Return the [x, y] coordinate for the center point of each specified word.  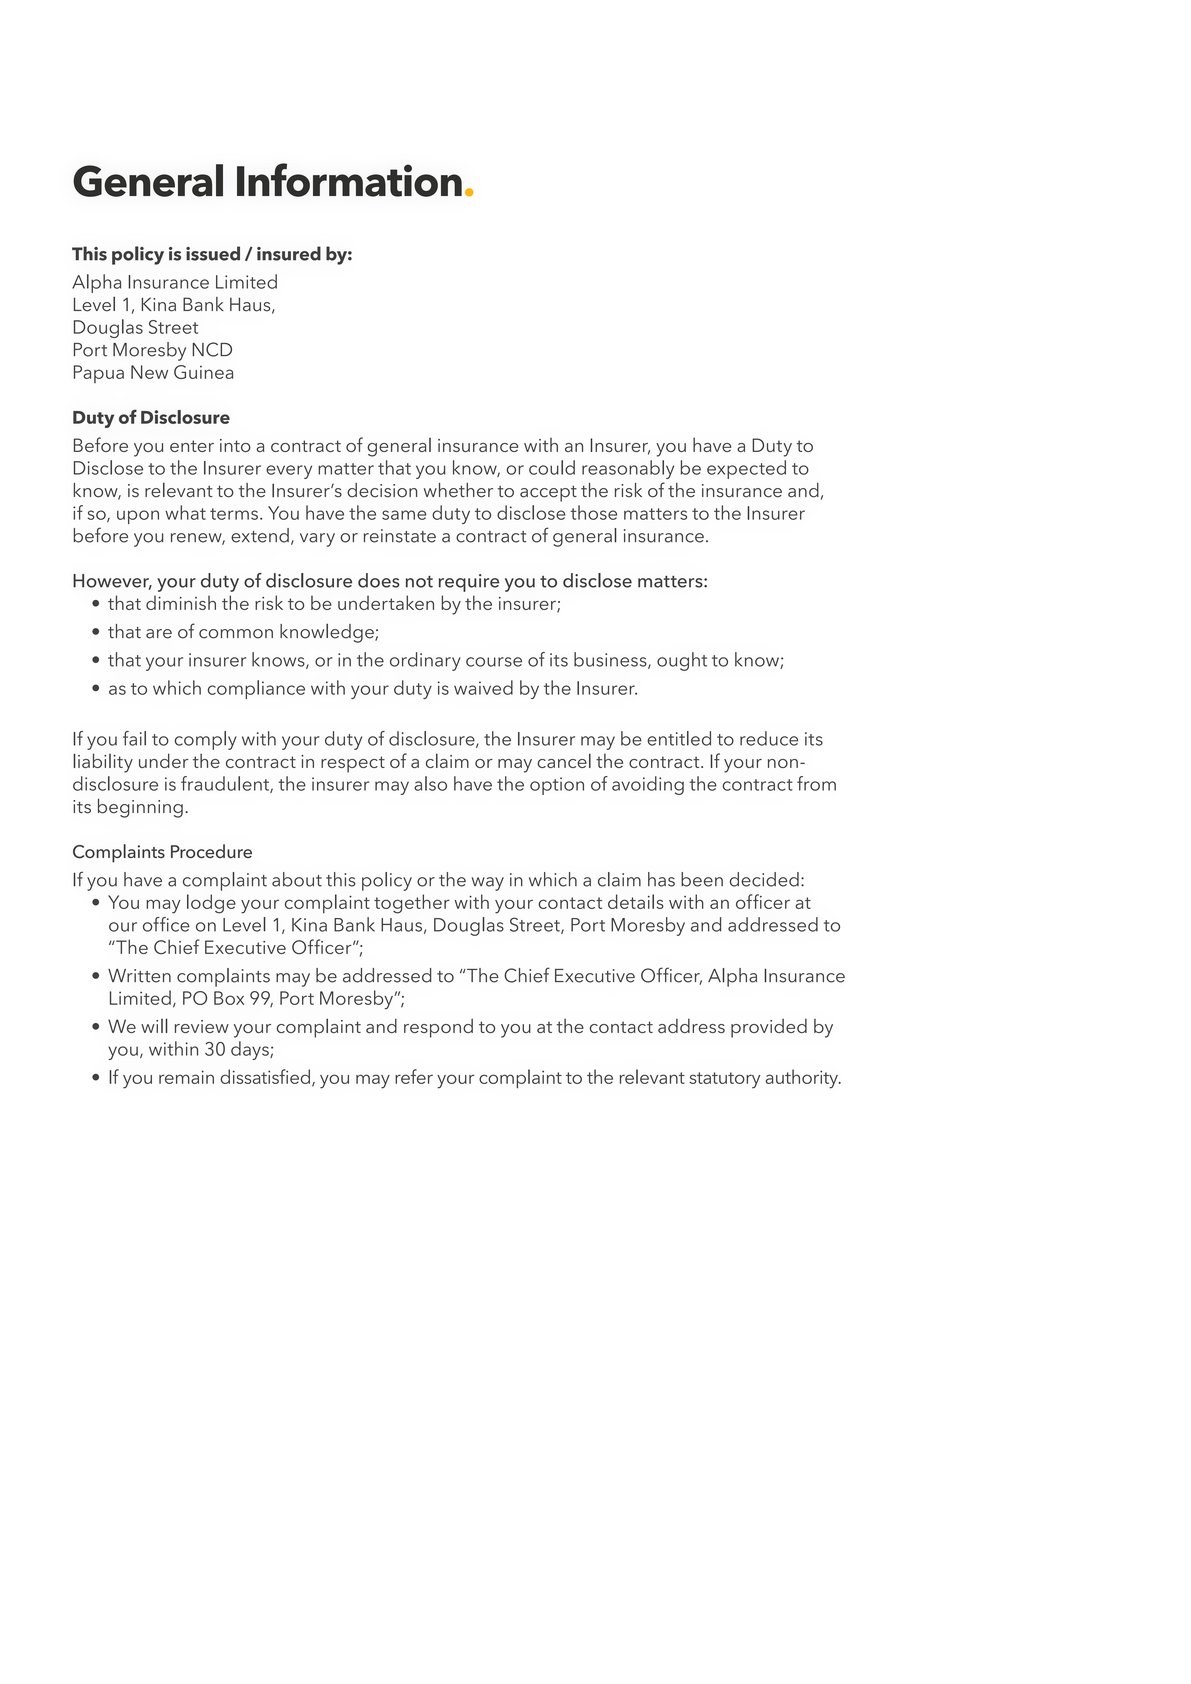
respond [438, 1028]
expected [746, 469]
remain [186, 1077]
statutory [725, 1080]
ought [682, 661]
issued [213, 253]
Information [349, 180]
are [159, 634]
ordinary [425, 661]
